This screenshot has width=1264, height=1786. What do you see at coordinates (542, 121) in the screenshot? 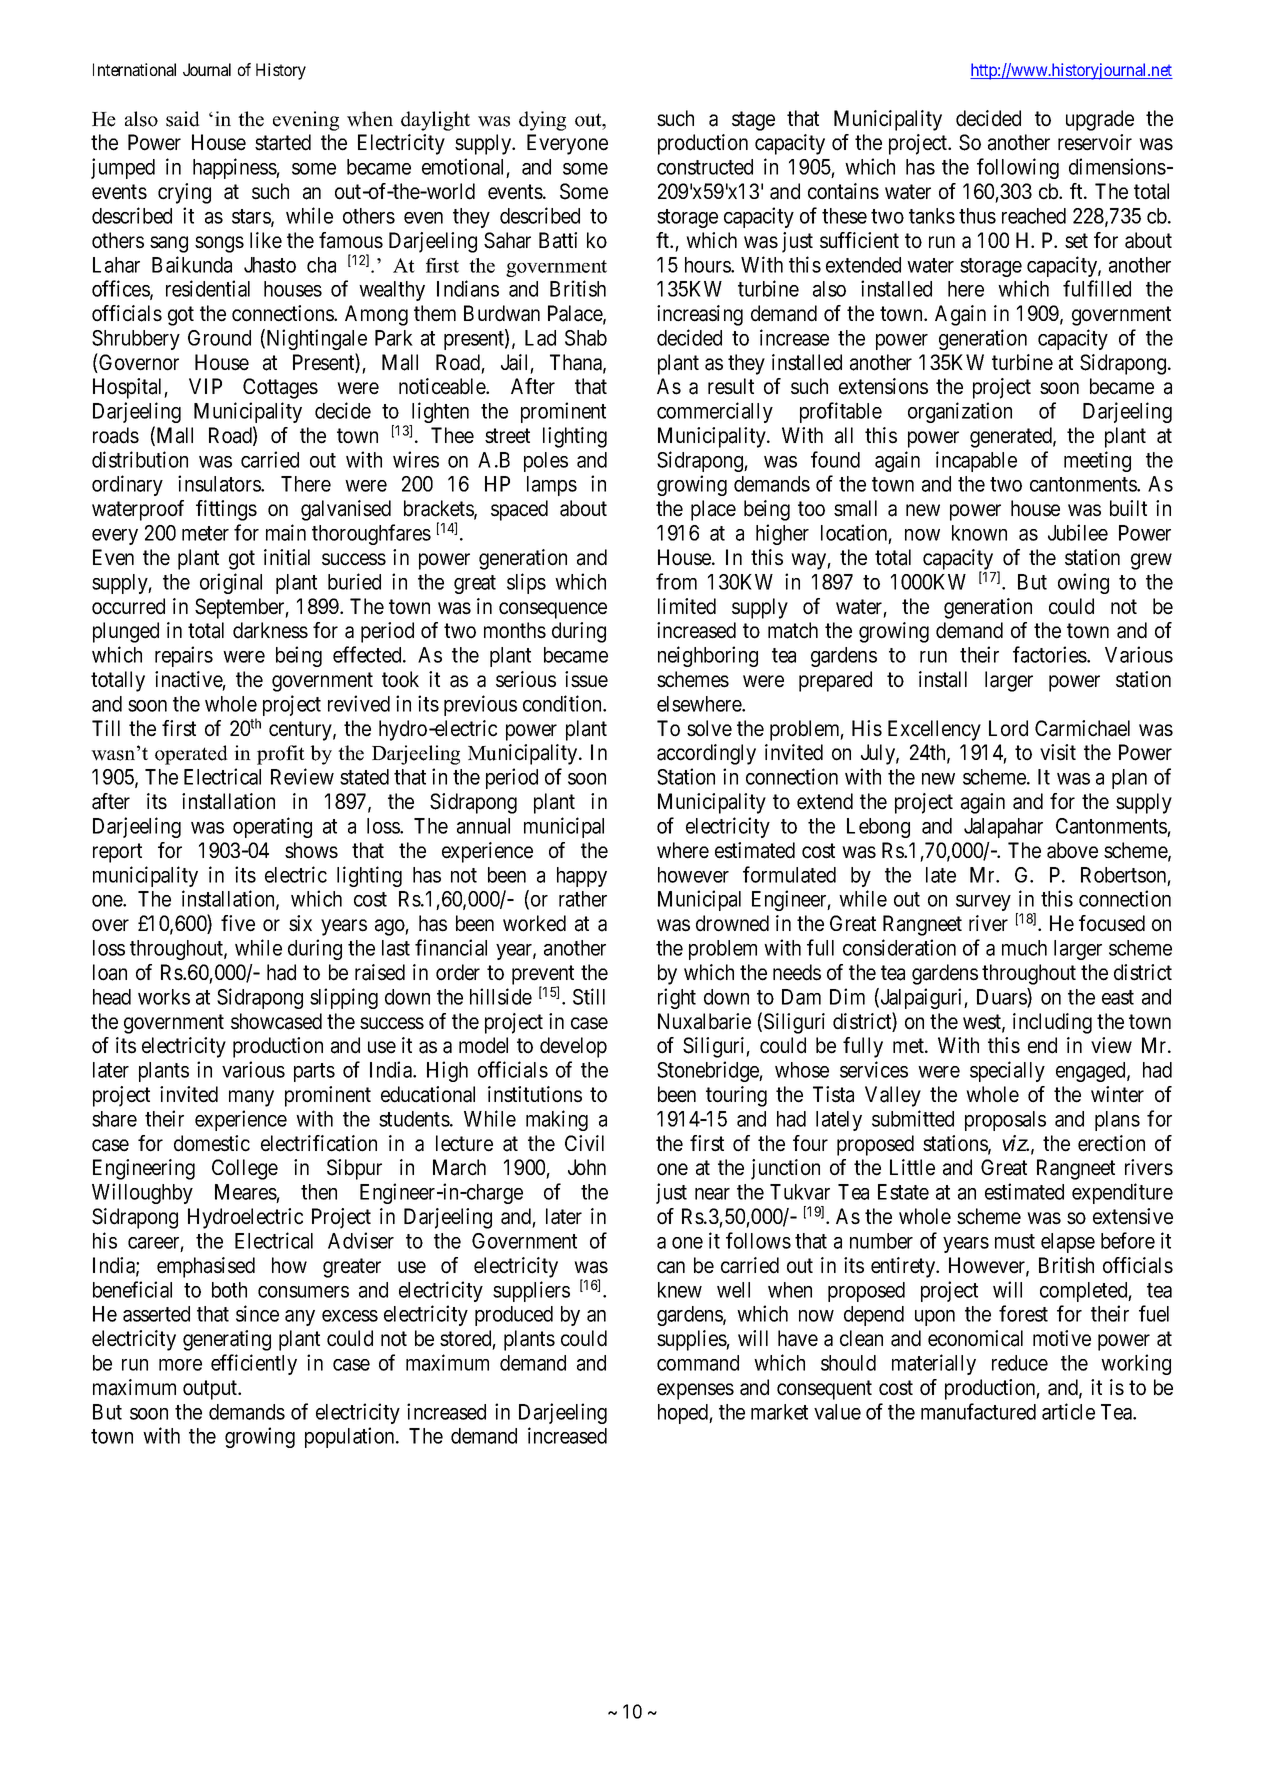
I see `dying` at bounding box center [542, 121].
